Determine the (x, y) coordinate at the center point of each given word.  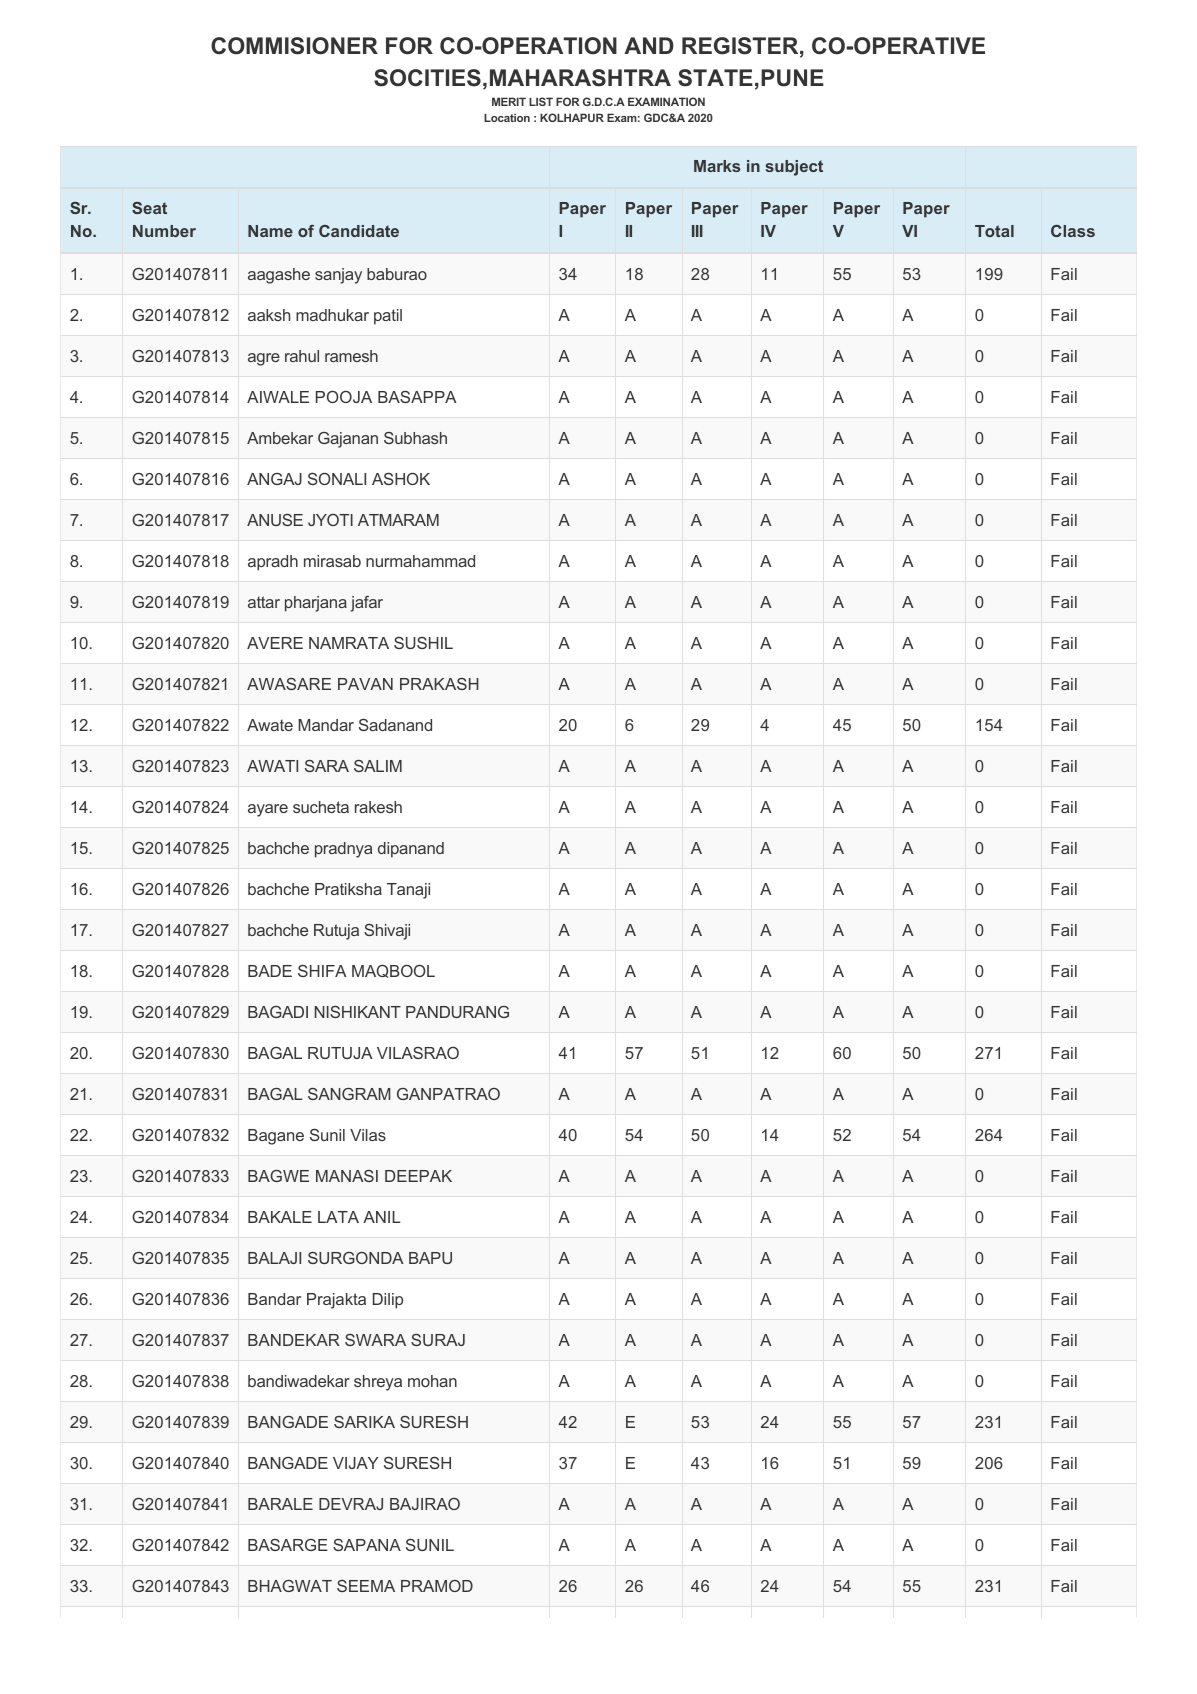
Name (270, 231)
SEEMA (366, 1586)
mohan (432, 1381)
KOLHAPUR (572, 117)
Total (994, 231)
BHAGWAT (290, 1586)
